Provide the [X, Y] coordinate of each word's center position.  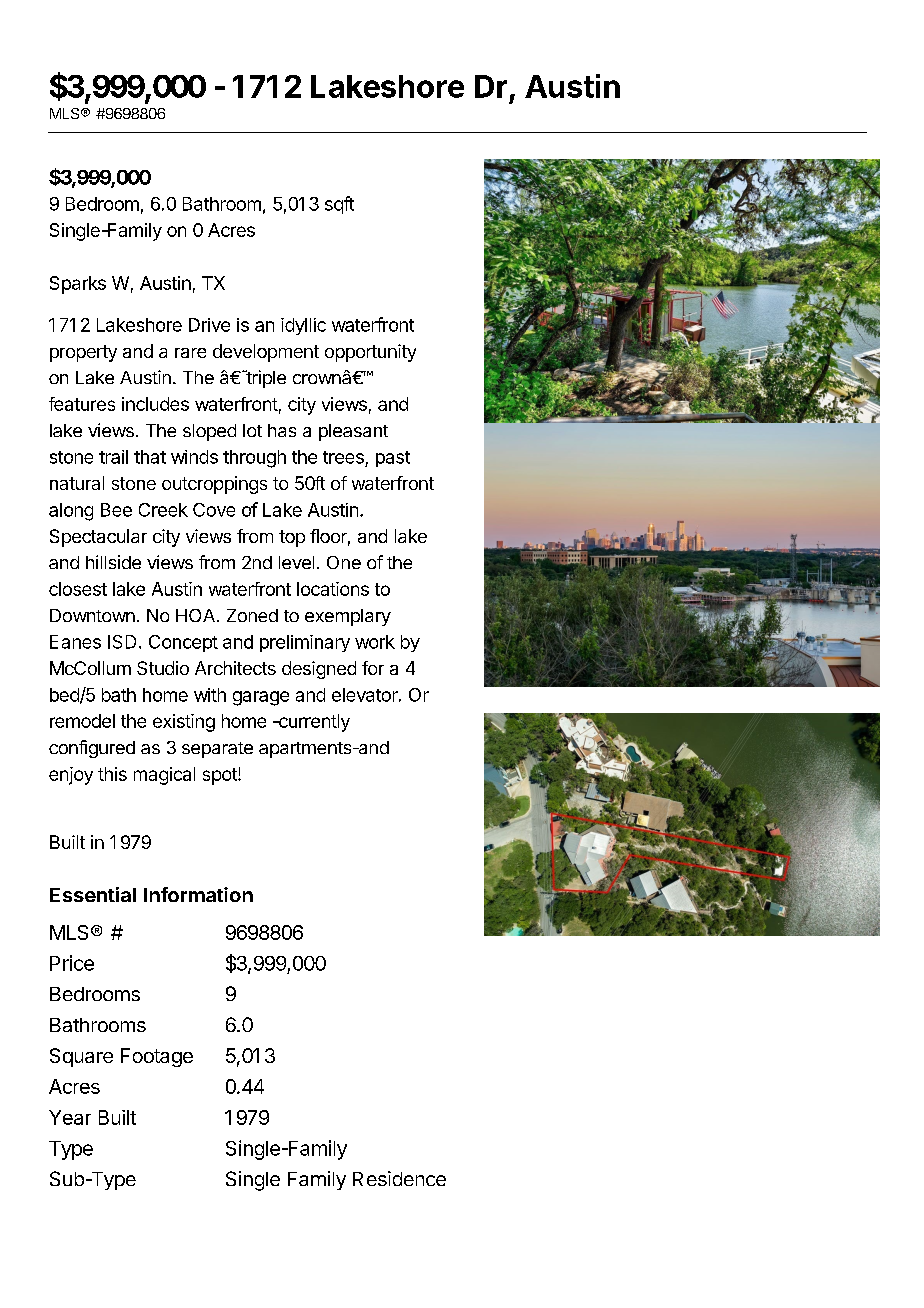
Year [70, 1117]
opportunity [370, 353]
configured [92, 749]
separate [217, 750]
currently [313, 723]
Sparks [78, 285]
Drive [209, 325]
